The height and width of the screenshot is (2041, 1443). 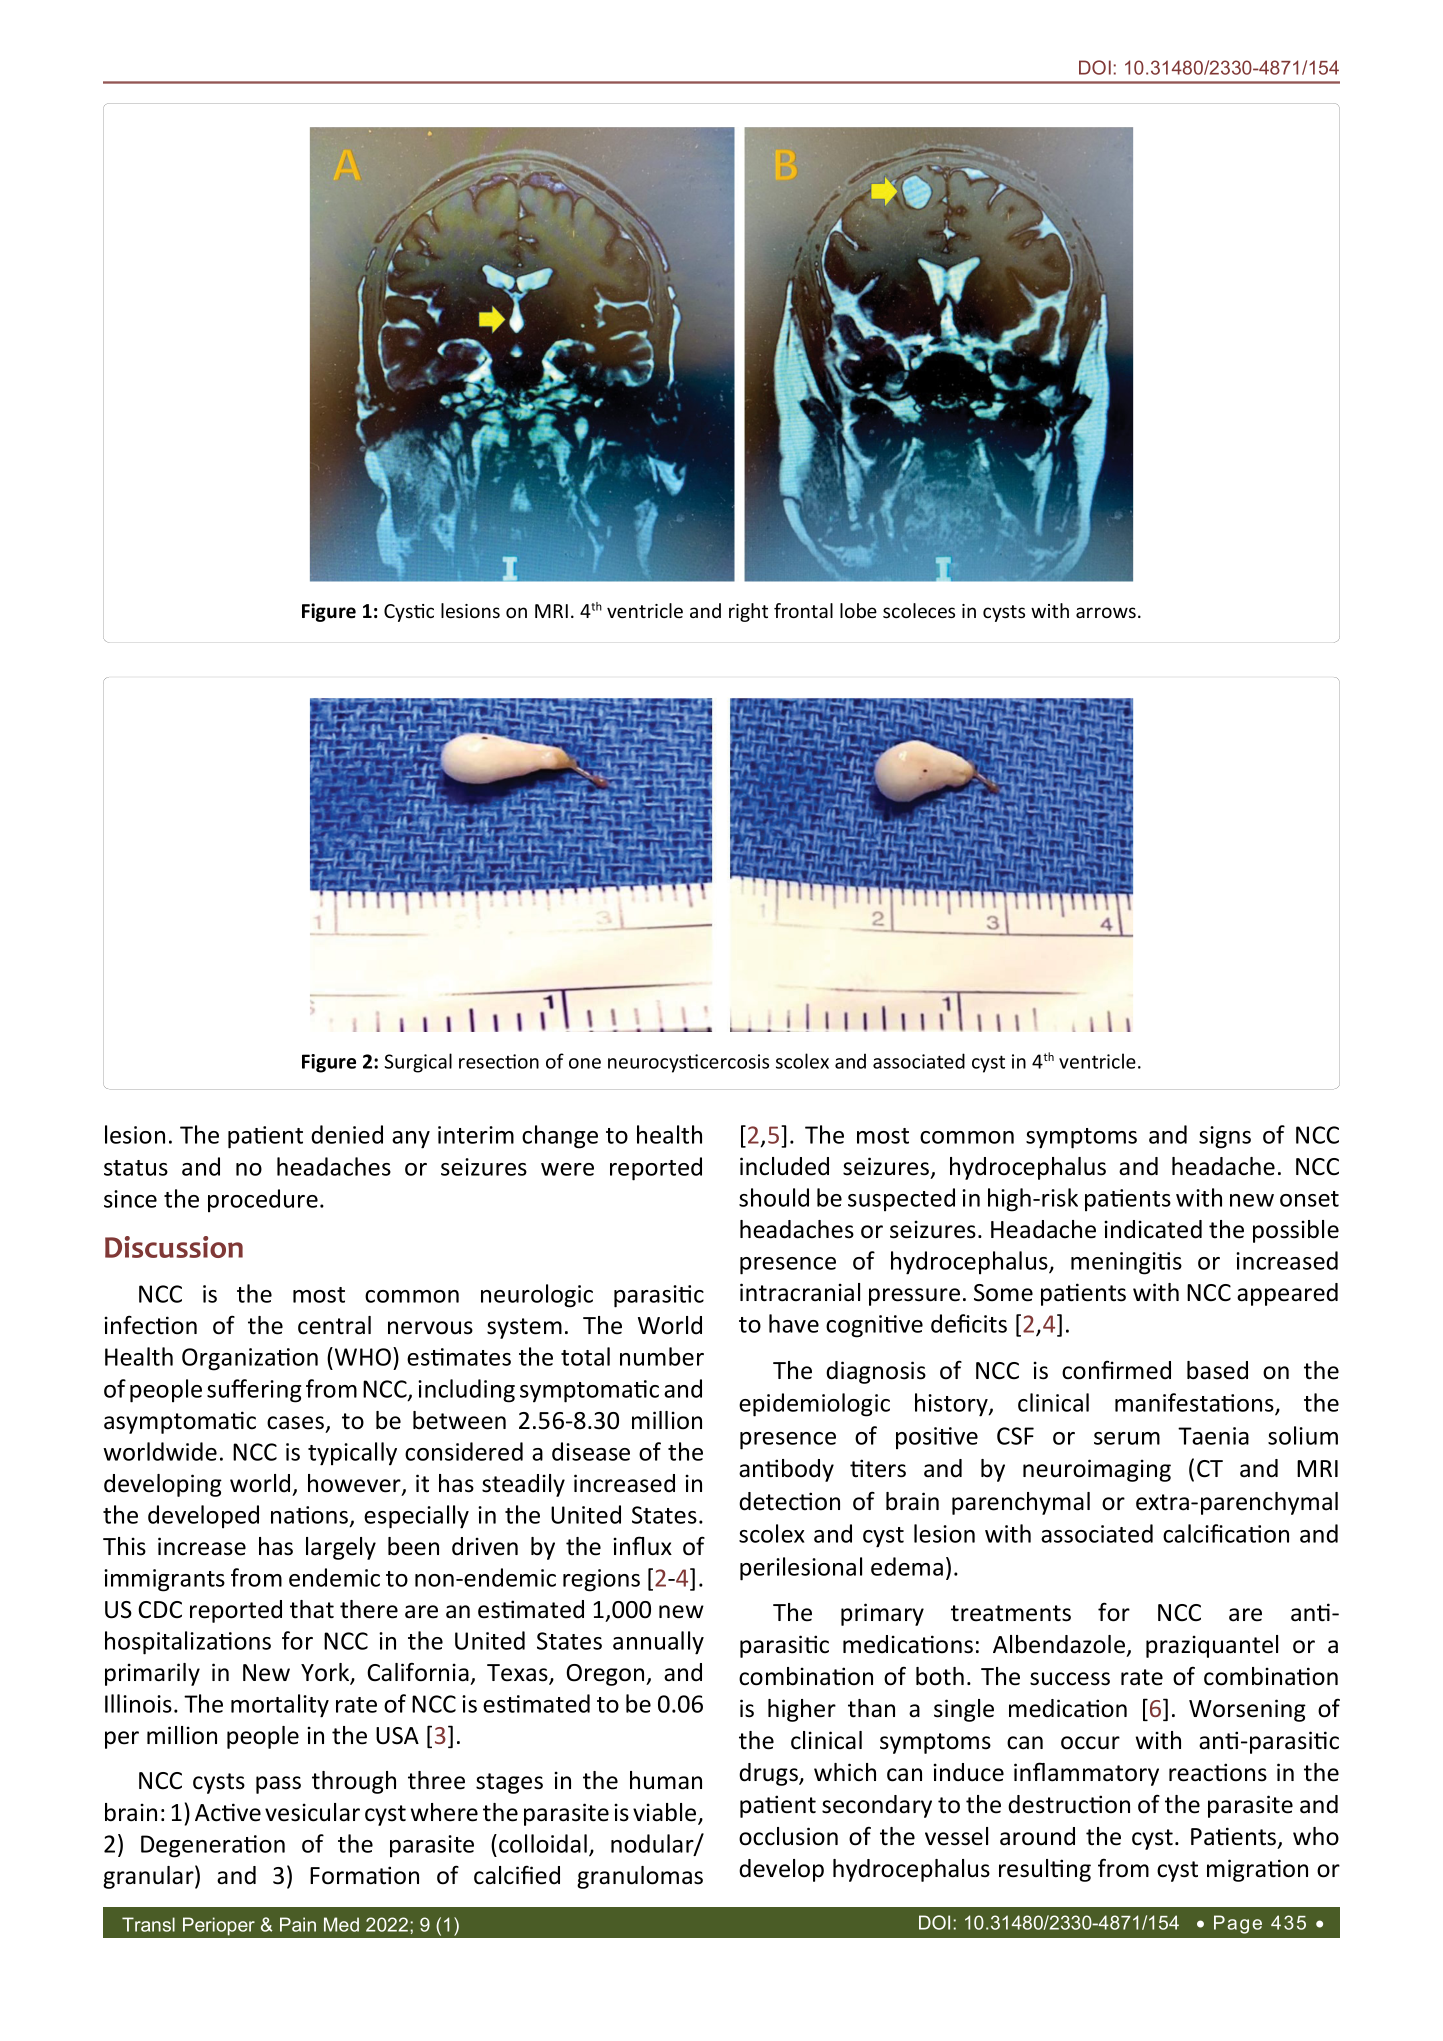 I want to click on detection, so click(x=789, y=1501).
